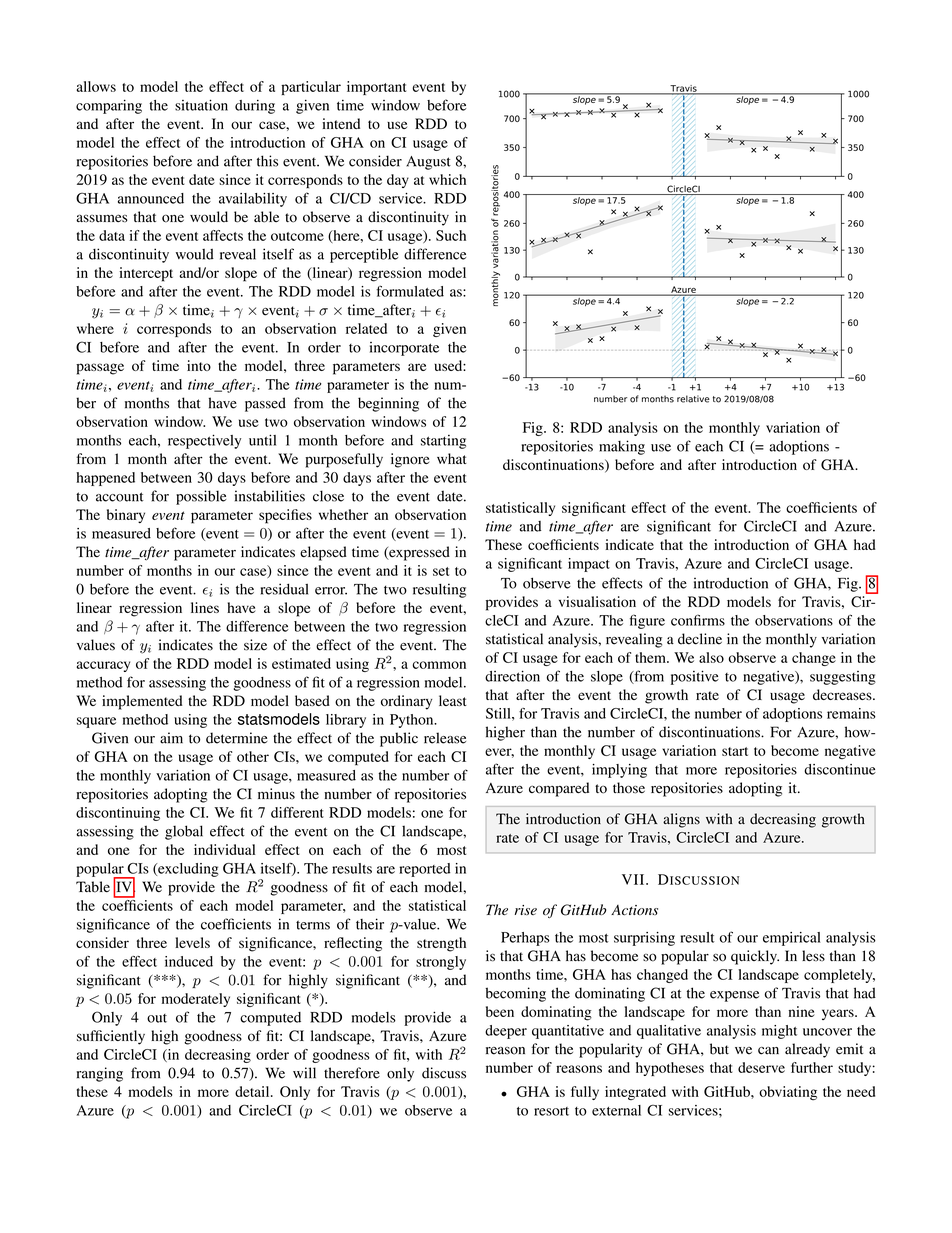  What do you see at coordinates (205, 607) in the screenshot?
I see `lines` at bounding box center [205, 607].
